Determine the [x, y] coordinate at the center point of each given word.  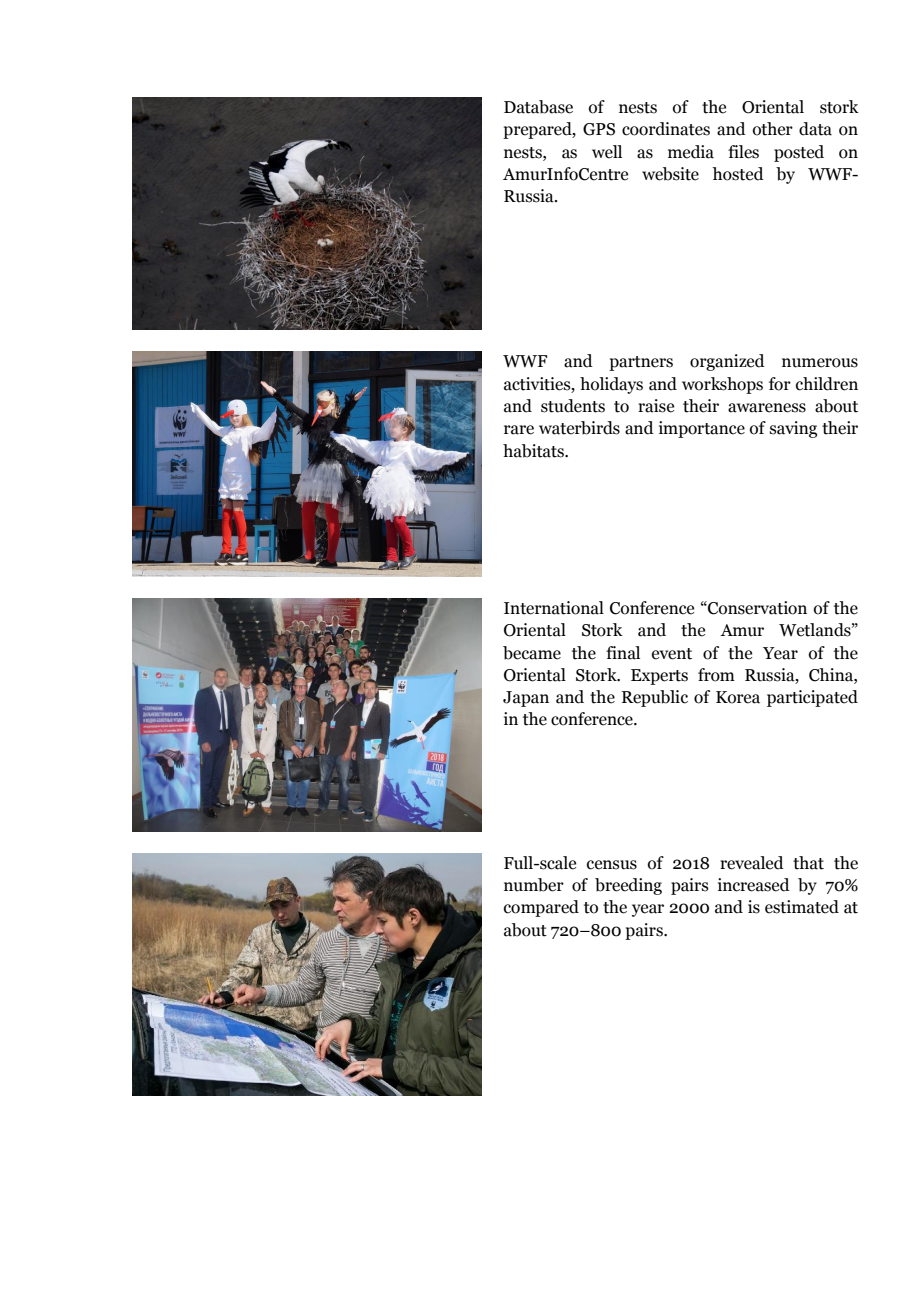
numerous [820, 363]
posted [799, 153]
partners [641, 363]
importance [702, 429]
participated [812, 698]
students [573, 406]
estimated [802, 907]
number [534, 885]
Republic [655, 698]
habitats [534, 451]
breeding [628, 886]
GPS [599, 129]
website [670, 174]
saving [793, 429]
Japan [526, 699]
